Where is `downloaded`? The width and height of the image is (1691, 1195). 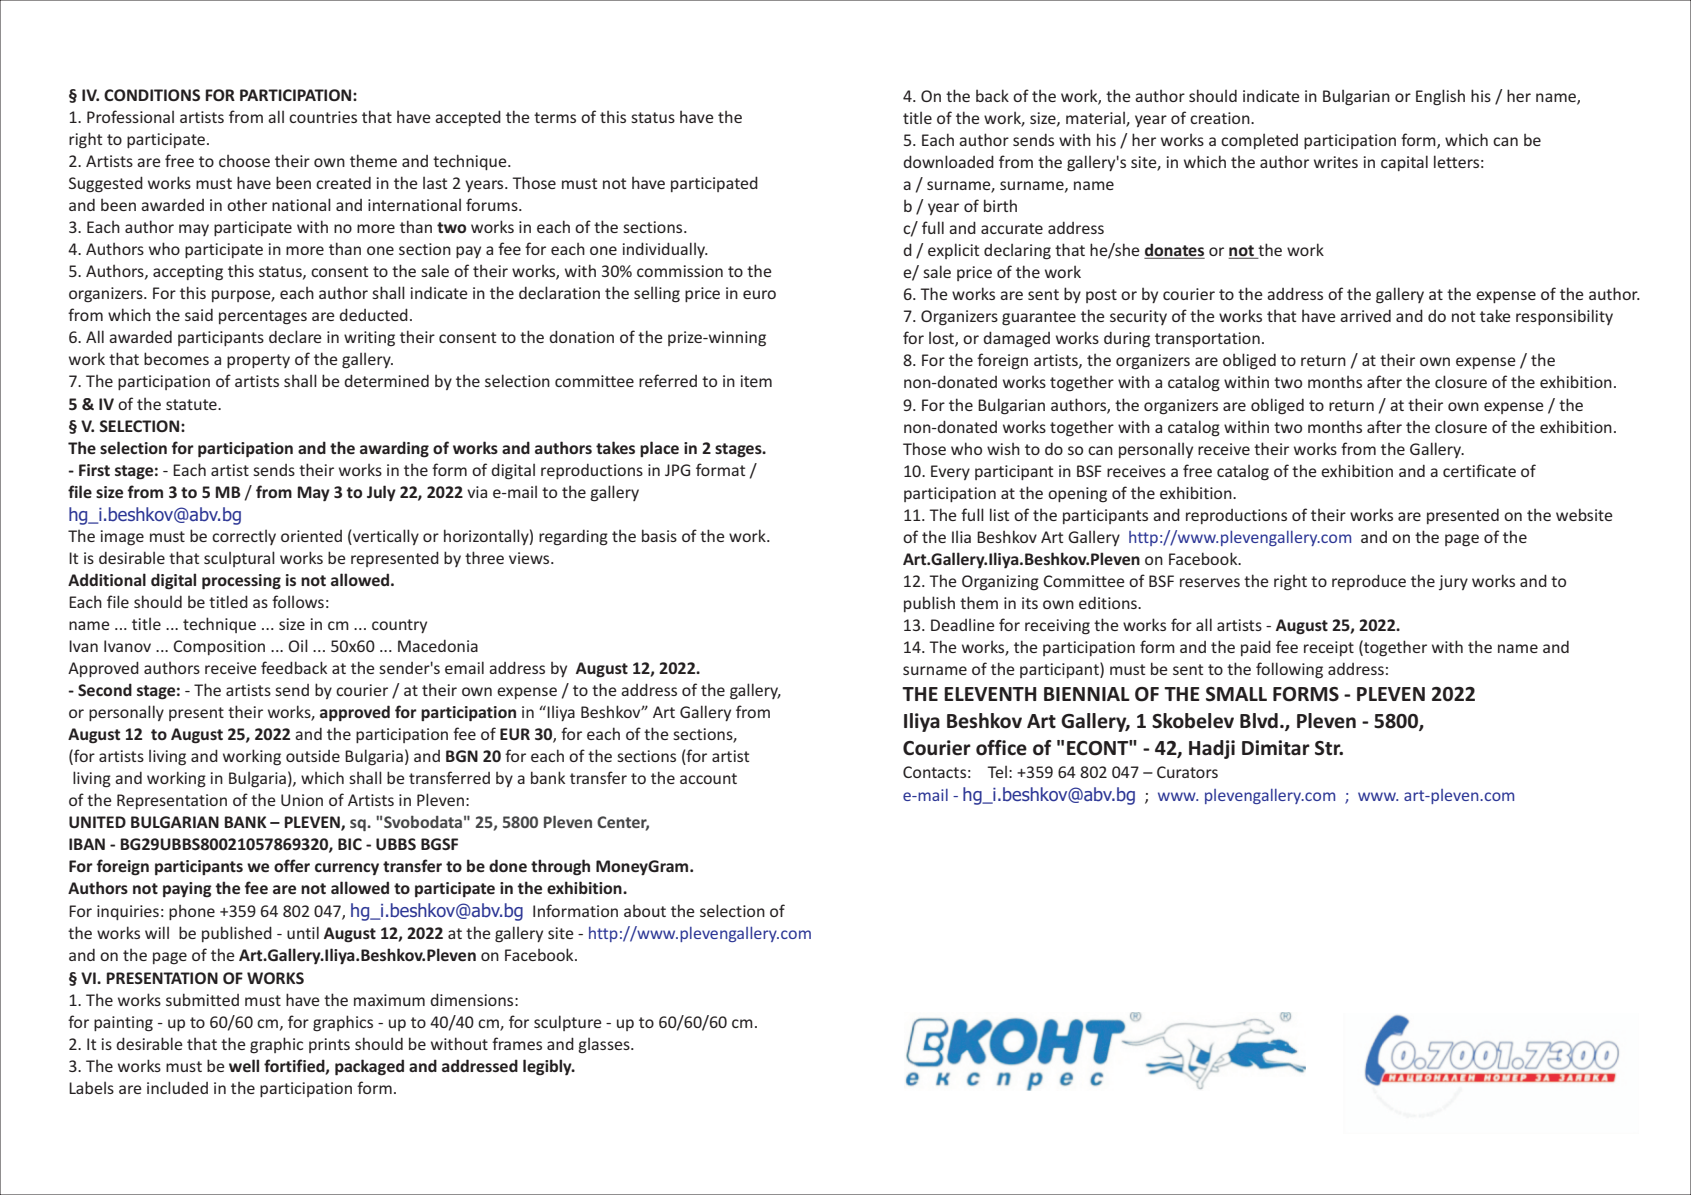 downloaded is located at coordinates (948, 161).
